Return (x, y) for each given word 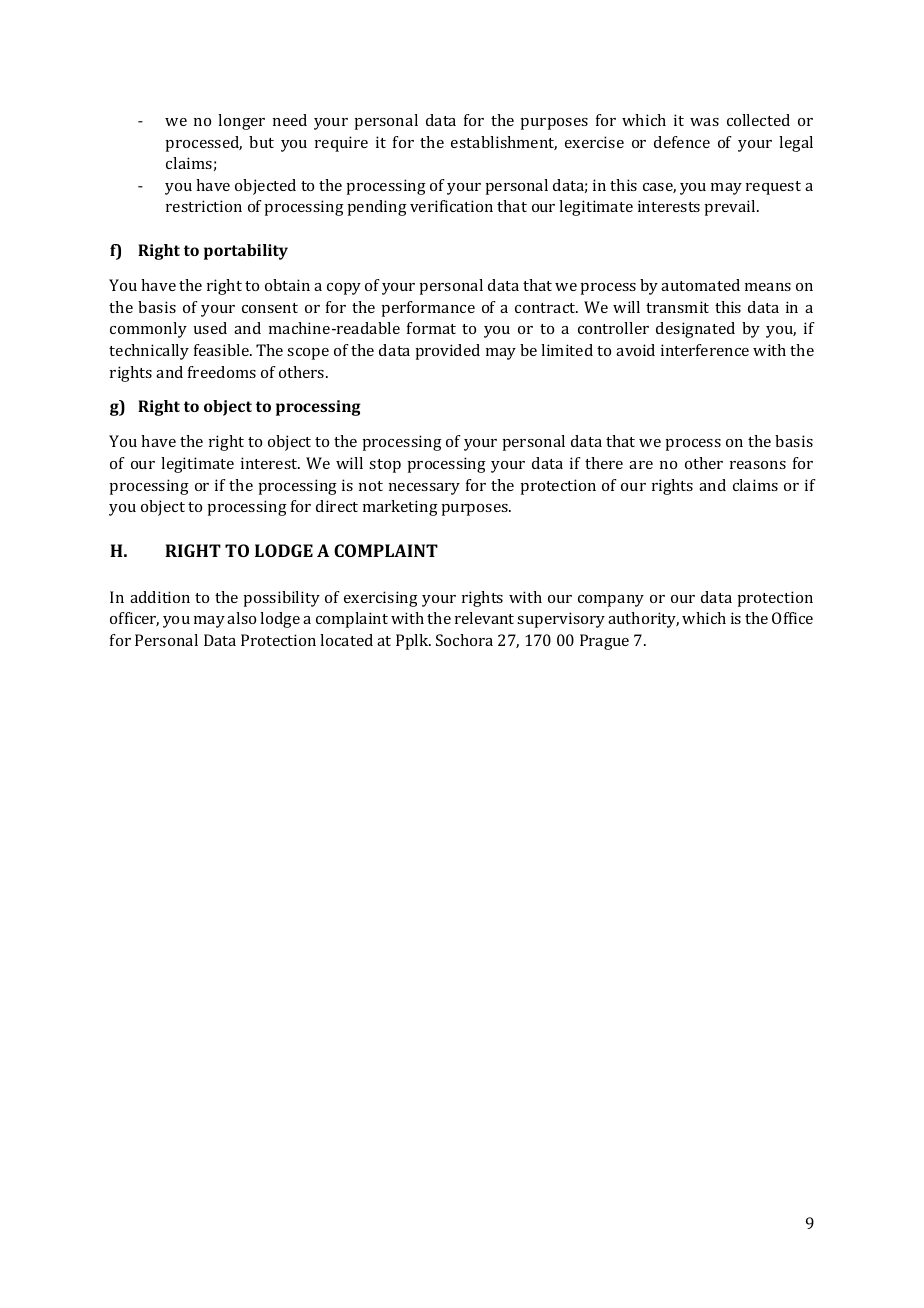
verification (451, 206)
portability (246, 252)
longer (241, 122)
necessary (424, 489)
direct (337, 506)
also (241, 618)
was (704, 122)
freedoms (222, 372)
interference (705, 350)
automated (700, 285)
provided (447, 352)
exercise (594, 142)
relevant (484, 618)
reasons (758, 465)
